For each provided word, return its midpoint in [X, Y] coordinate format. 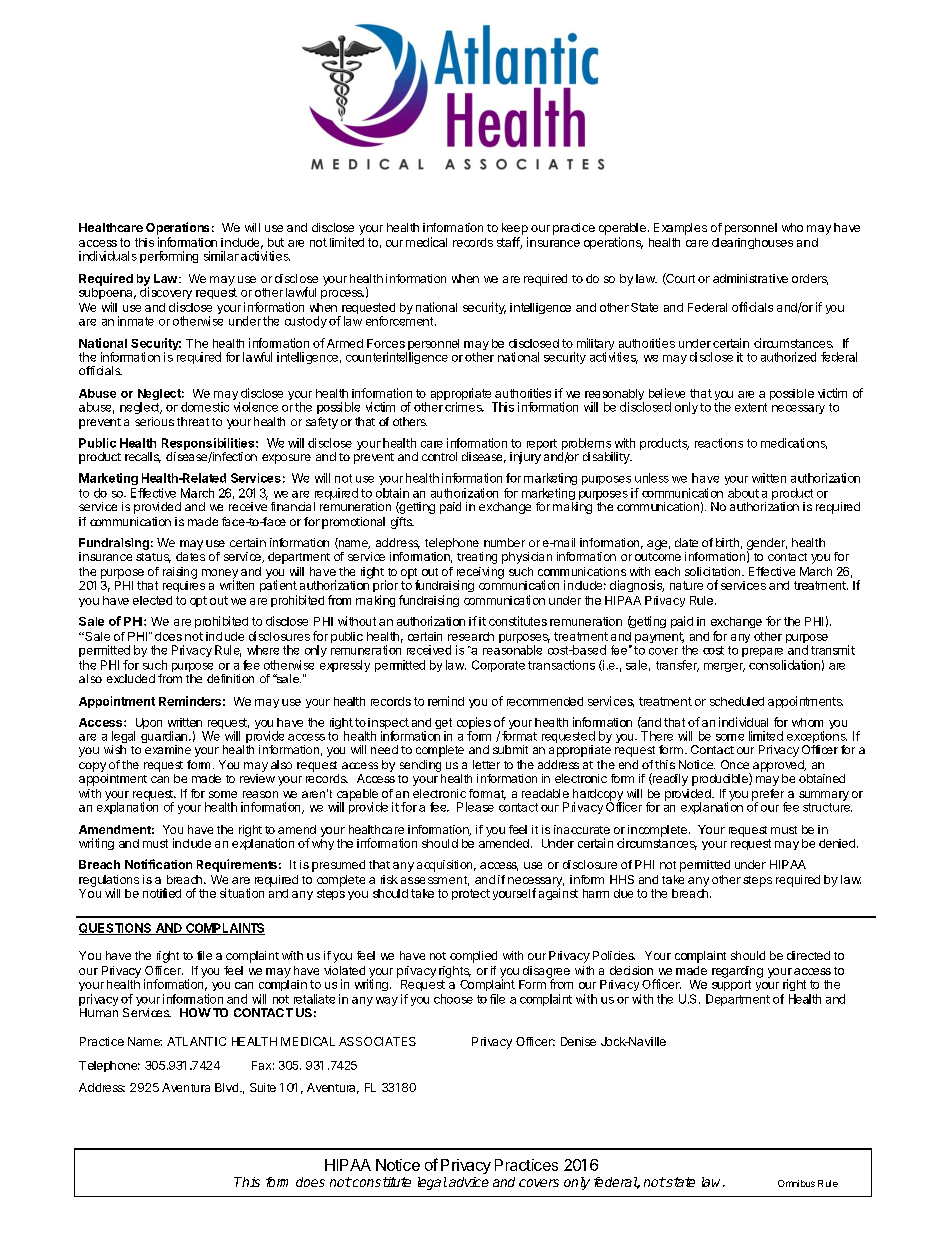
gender [767, 545]
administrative [750, 278]
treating [477, 558]
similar [221, 256]
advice [469, 1182]
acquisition [444, 866]
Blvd [226, 1087]
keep [515, 229]
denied [837, 843]
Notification [158, 864]
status [153, 558]
